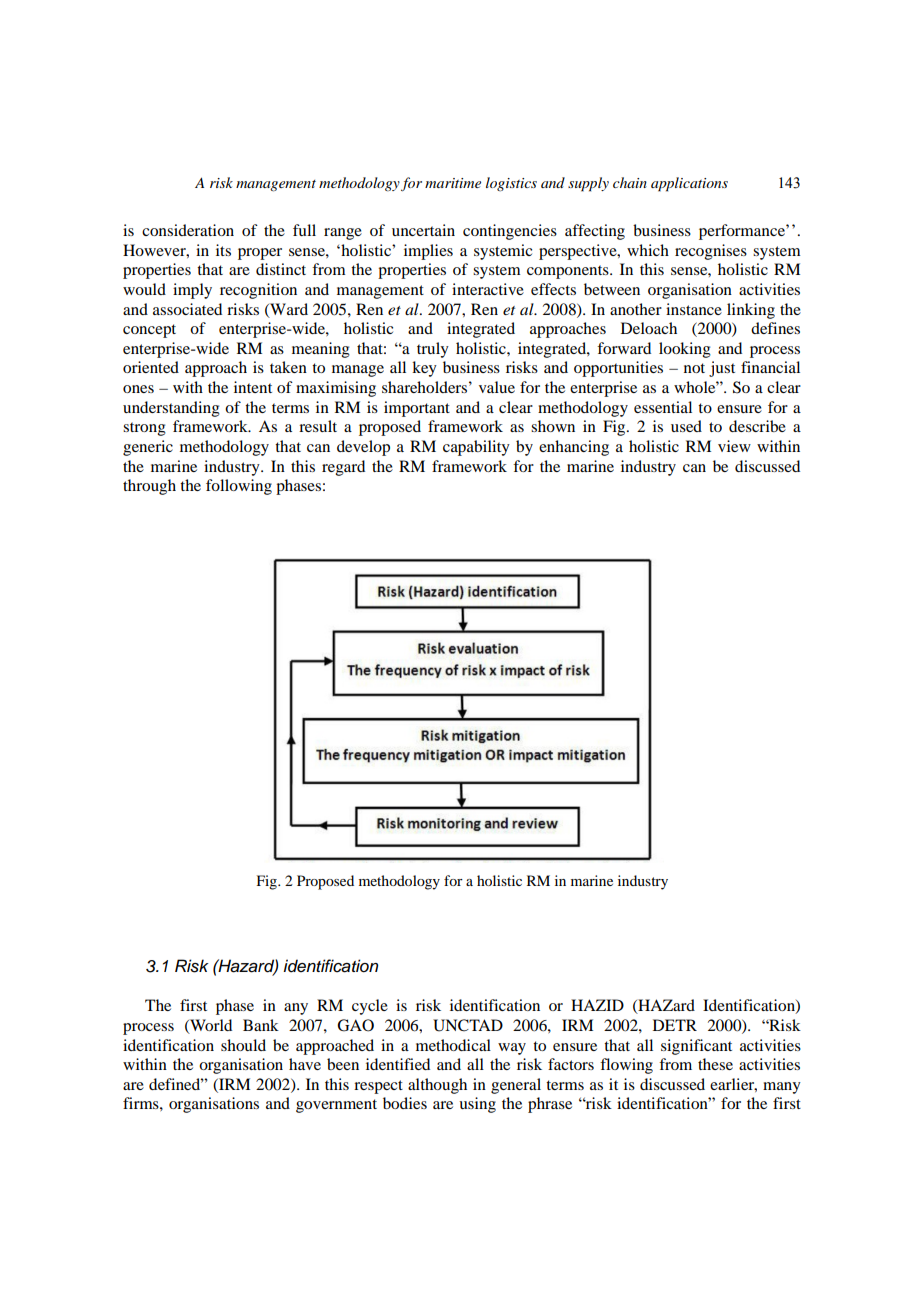 Image resolution: width=924 pixels, height=1308 pixels. What do you see at coordinates (210, 1026) in the document?
I see `World` at bounding box center [210, 1026].
